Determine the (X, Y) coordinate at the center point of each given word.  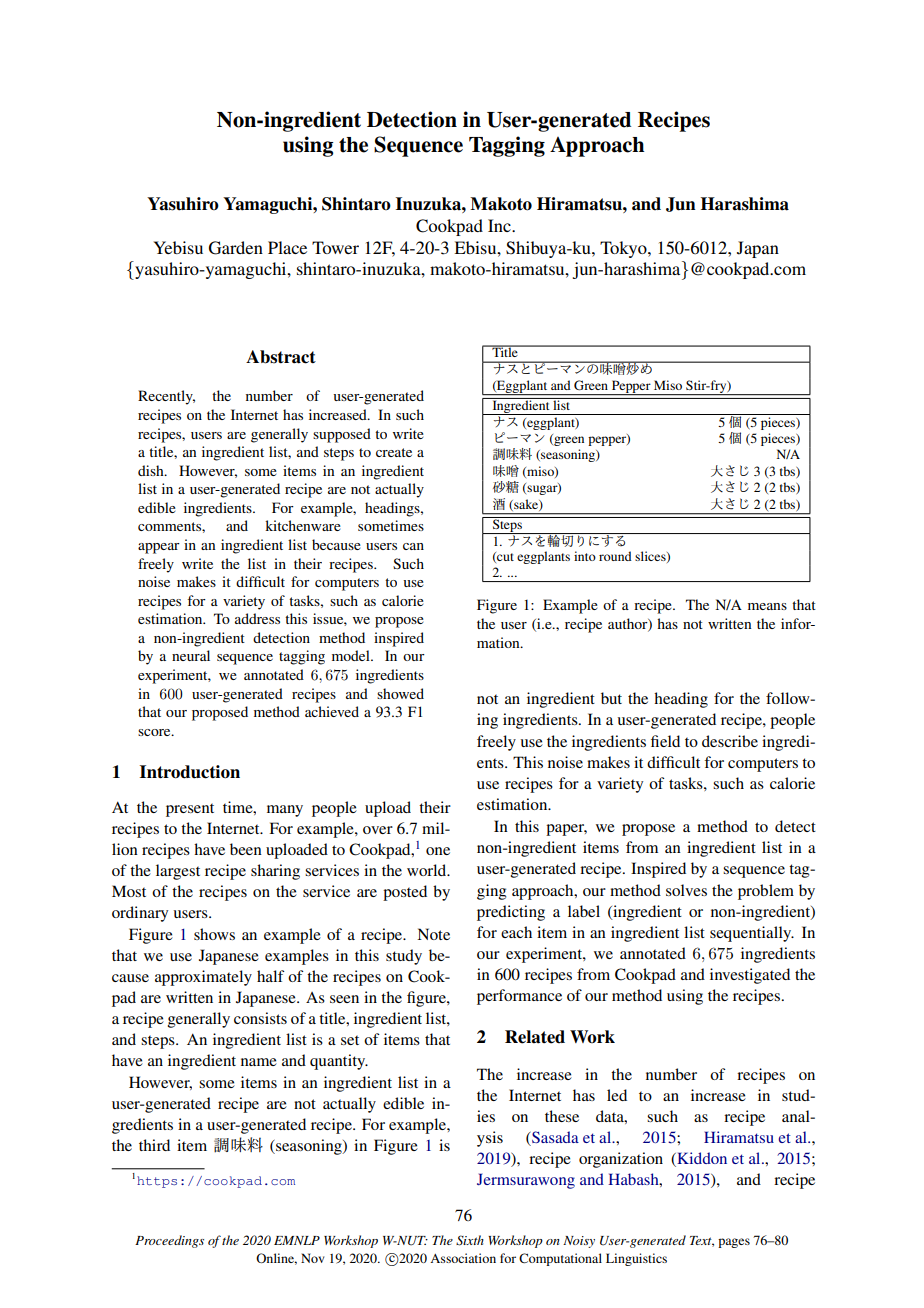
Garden (236, 248)
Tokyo (624, 249)
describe (730, 741)
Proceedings (169, 1241)
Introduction (190, 772)
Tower (335, 247)
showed (400, 693)
